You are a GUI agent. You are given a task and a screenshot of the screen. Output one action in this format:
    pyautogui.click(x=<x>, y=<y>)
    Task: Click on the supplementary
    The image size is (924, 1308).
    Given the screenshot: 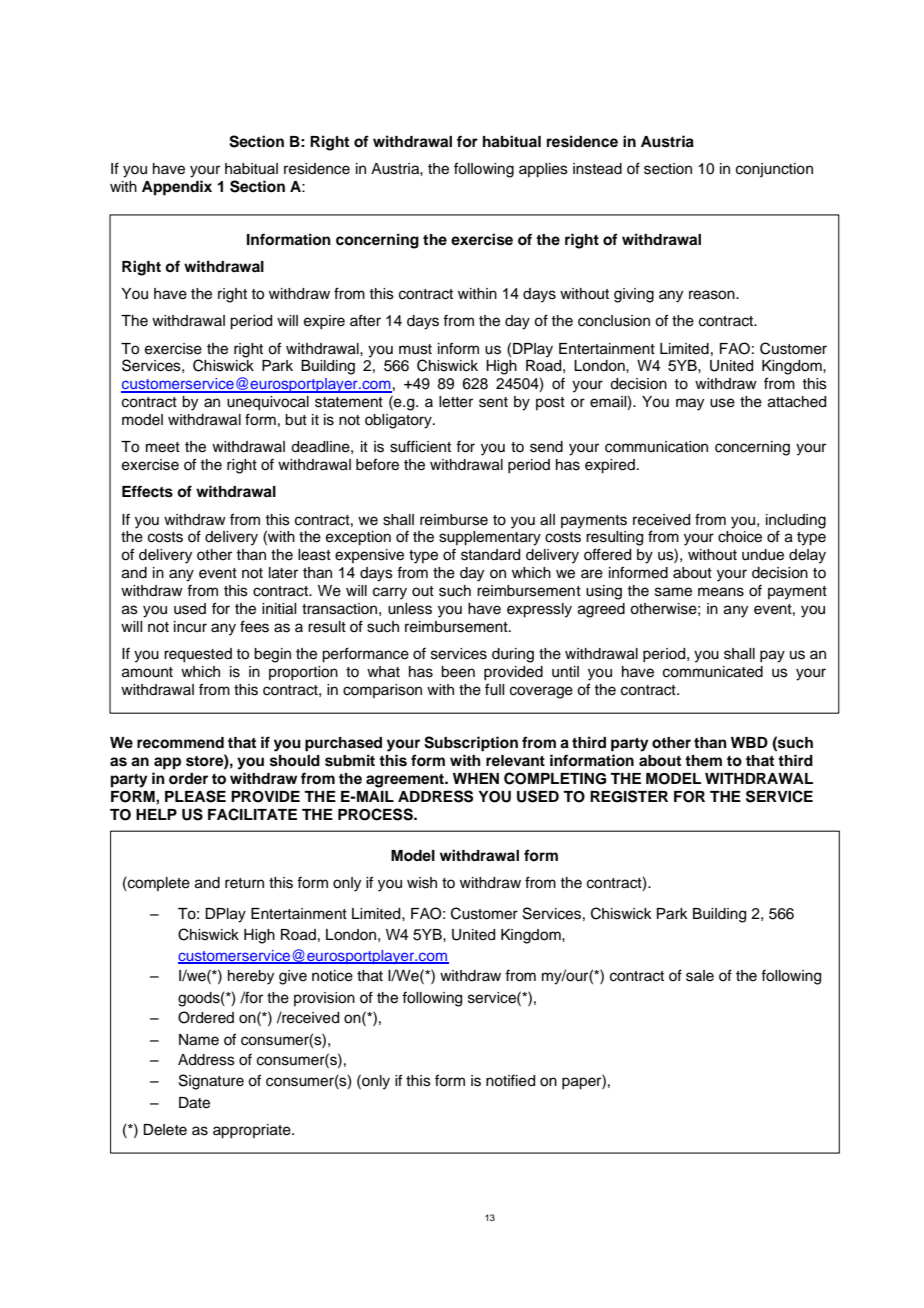 What is the action you would take?
    pyautogui.click(x=490, y=538)
